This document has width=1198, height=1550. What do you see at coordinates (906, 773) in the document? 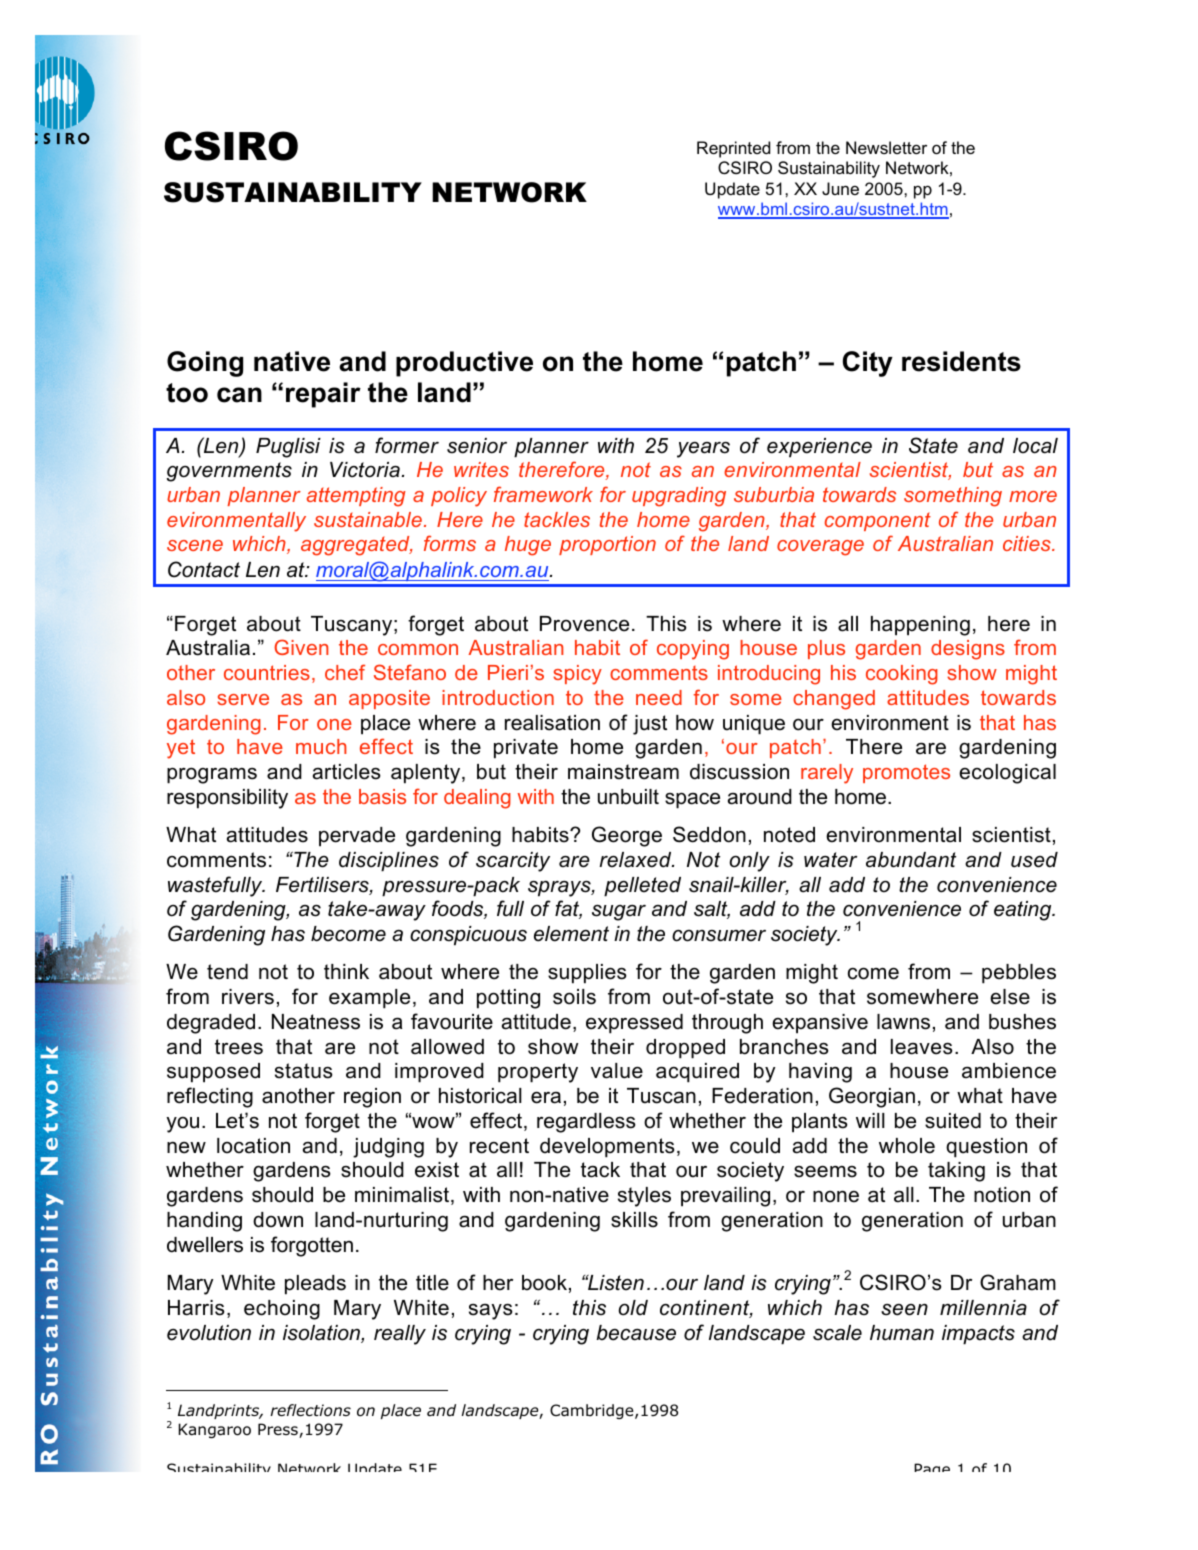
I see `promotes` at bounding box center [906, 773].
